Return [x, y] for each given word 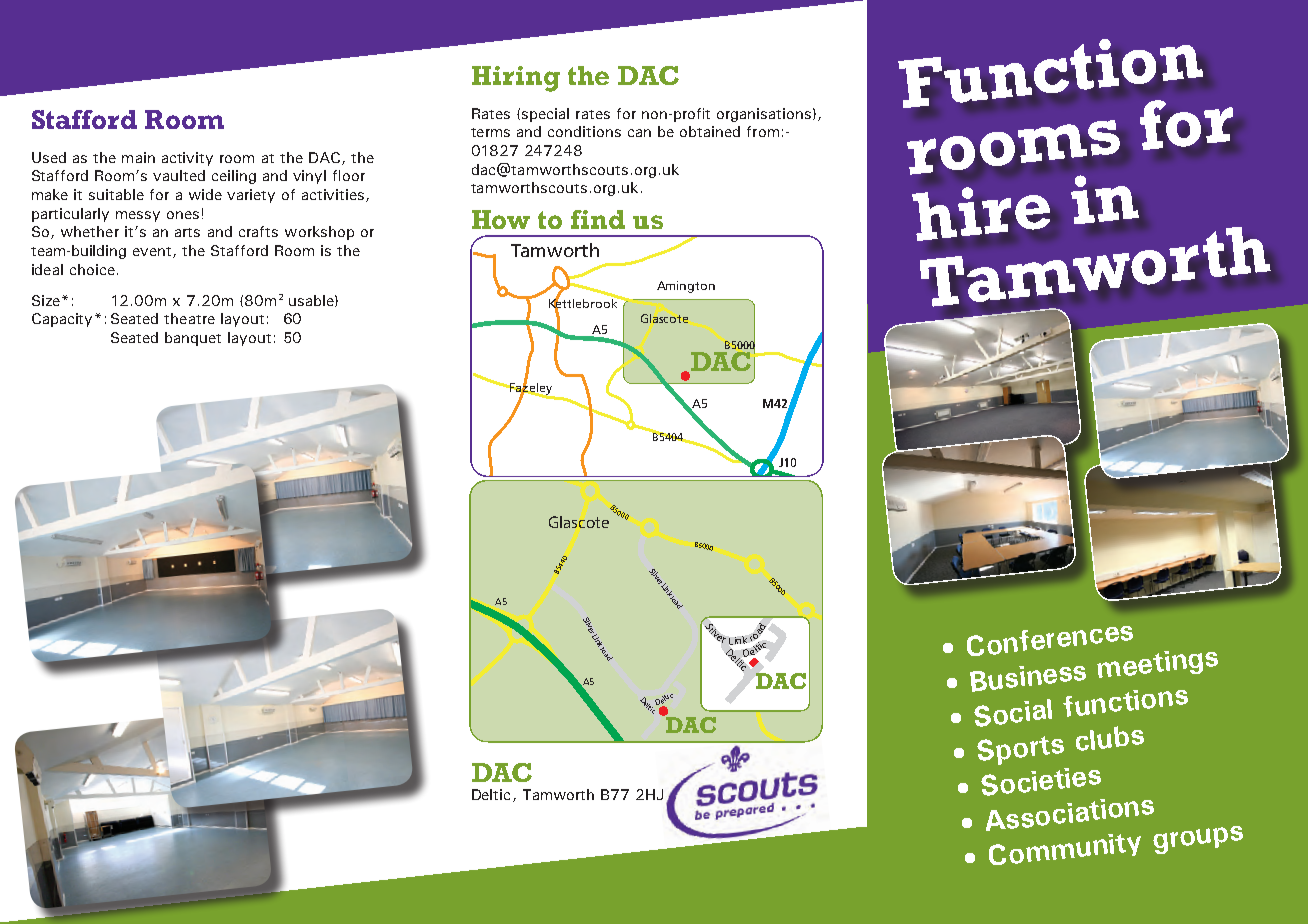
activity [187, 159]
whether [90, 231]
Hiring [516, 79]
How [501, 219]
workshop [319, 233]
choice [92, 269]
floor [349, 175]
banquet [193, 339]
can [639, 133]
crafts [258, 231]
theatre [189, 318]
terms [490, 132]
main [138, 157]
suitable [116, 194]
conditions [584, 131]
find [598, 219]
